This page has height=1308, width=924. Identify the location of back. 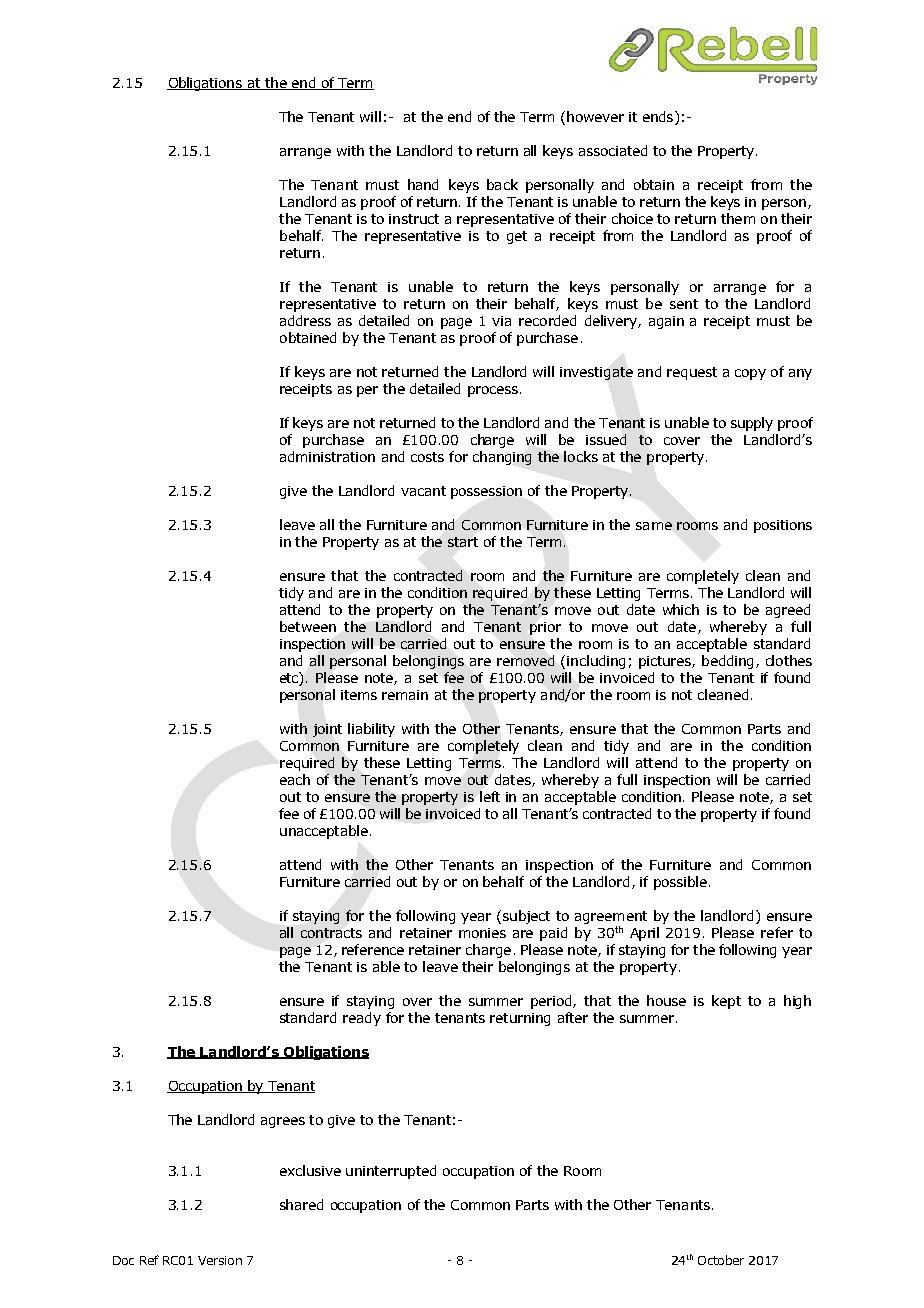
(502, 184).
